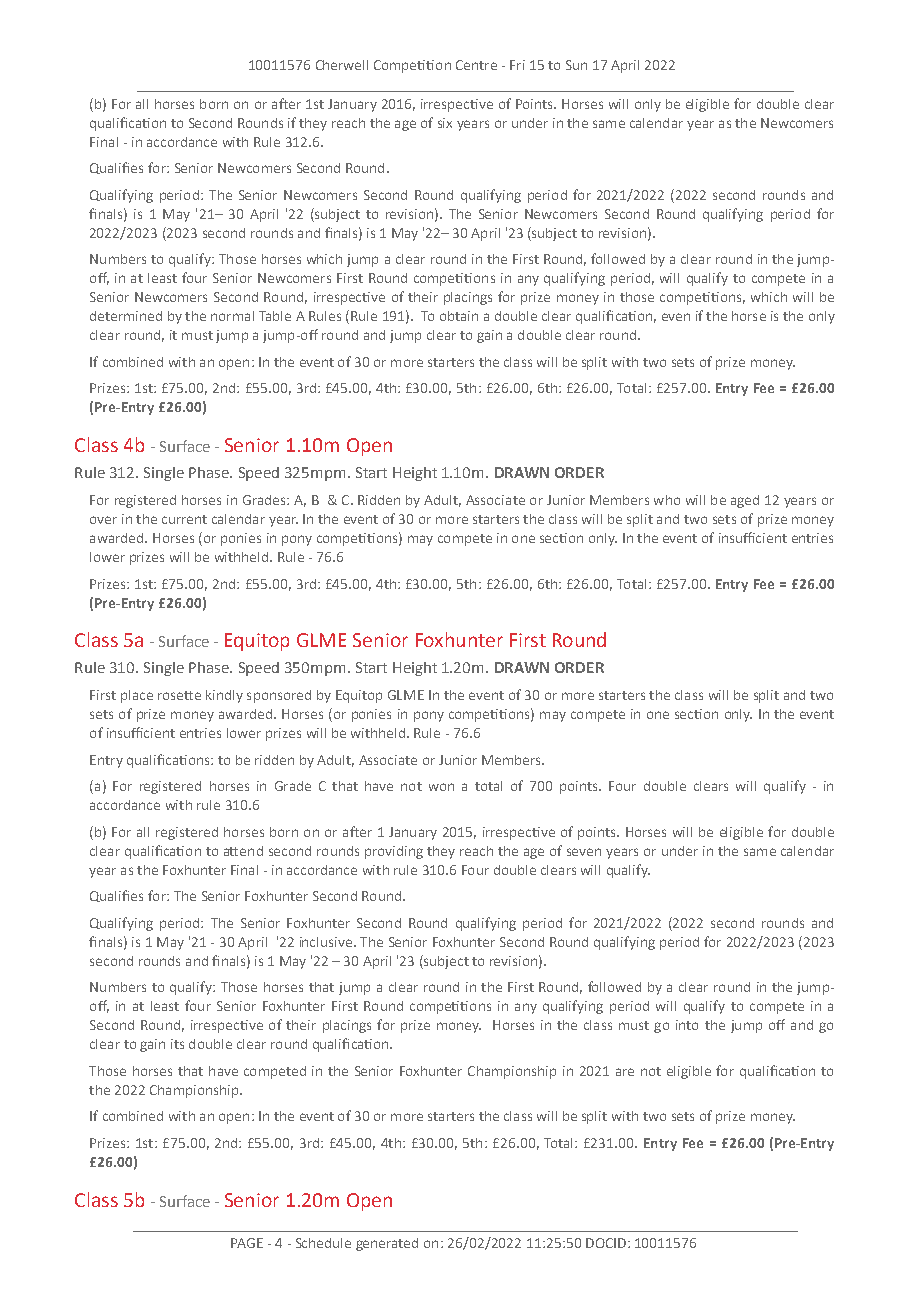 The width and height of the page is (924, 1308). Describe the element at coordinates (441, 787) in the page. I see `won` at that location.
